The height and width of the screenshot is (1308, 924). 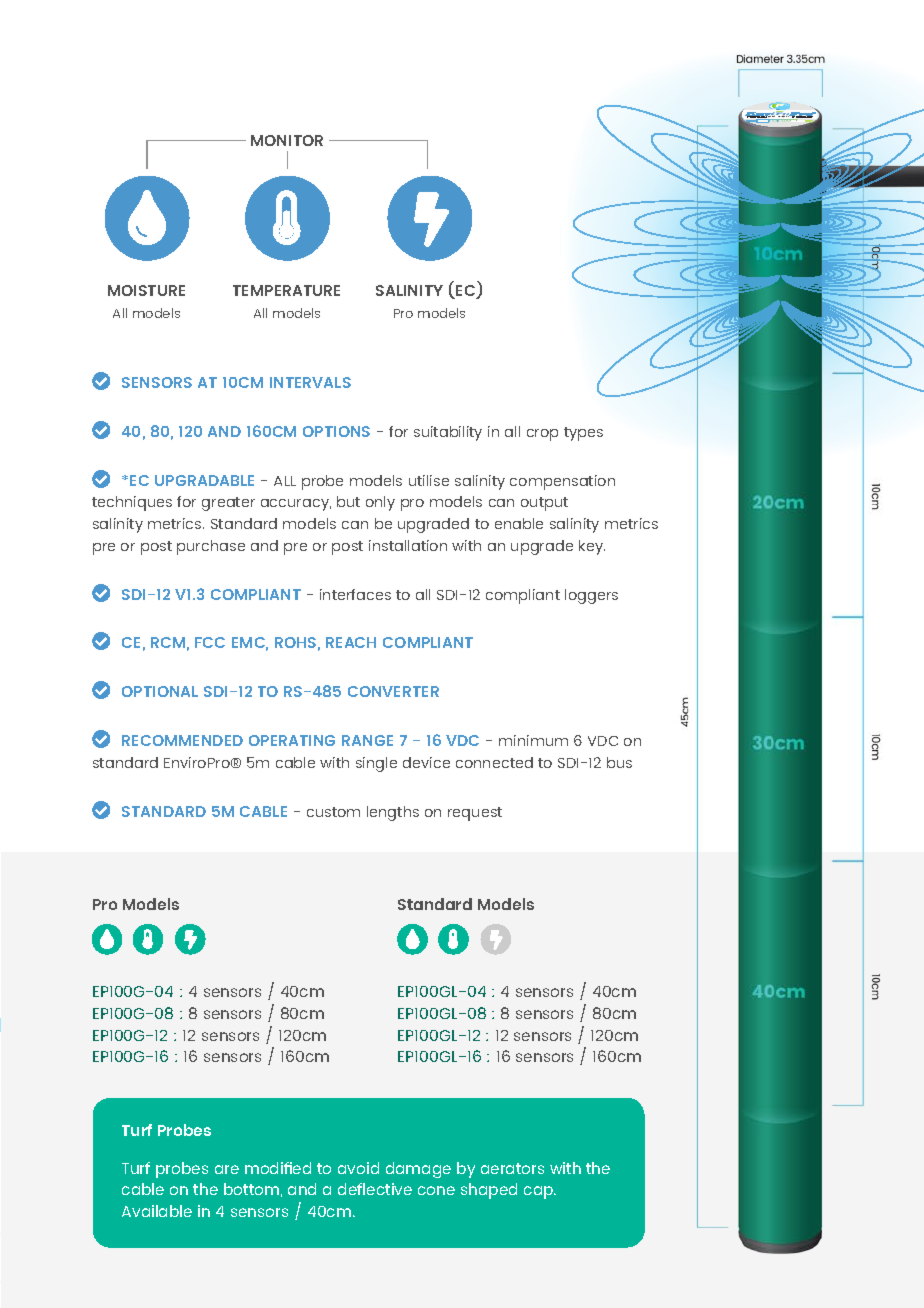 What do you see at coordinates (287, 140) in the screenshot?
I see `MONITOR` at bounding box center [287, 140].
